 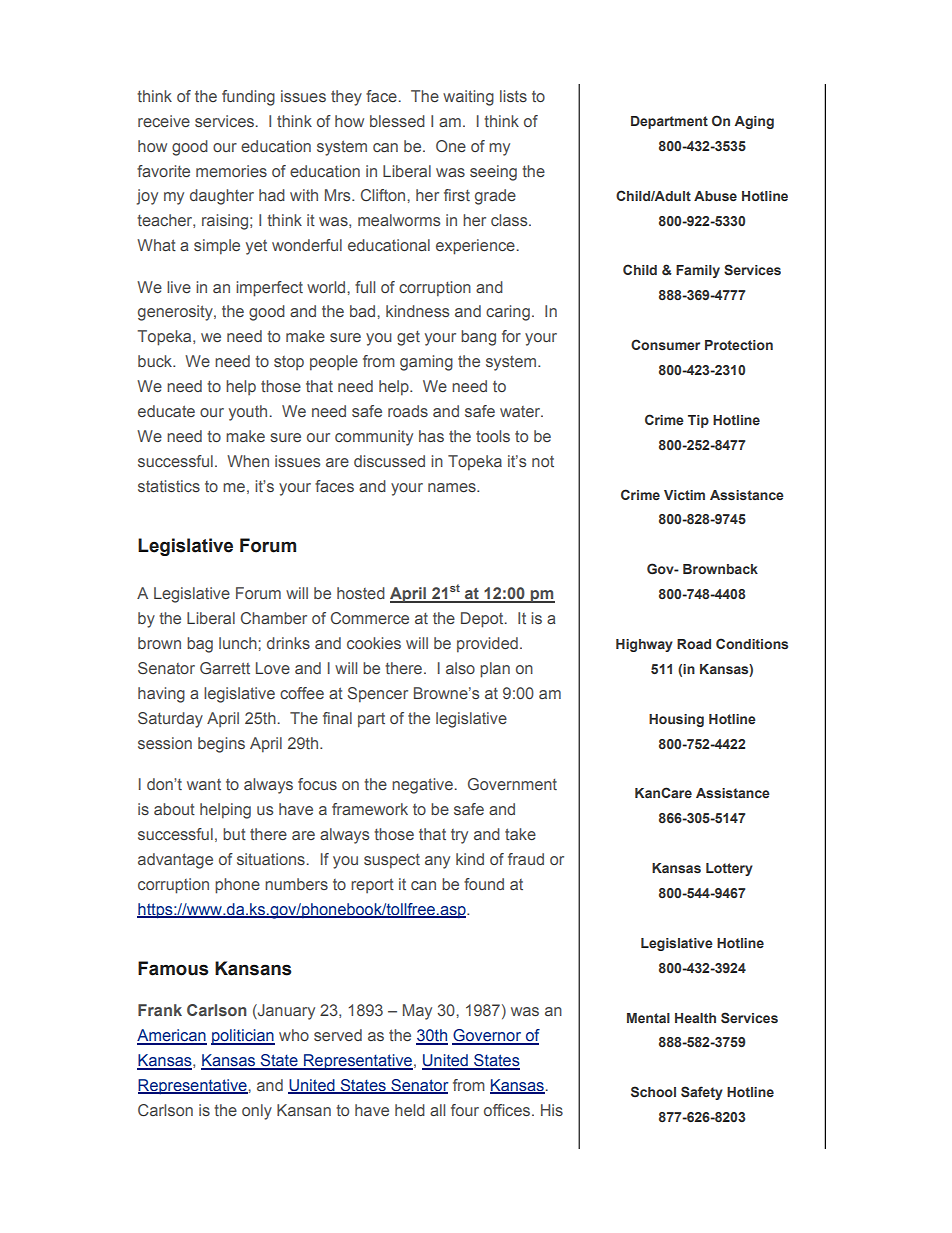 What do you see at coordinates (239, 643) in the document?
I see `lunch` at bounding box center [239, 643].
